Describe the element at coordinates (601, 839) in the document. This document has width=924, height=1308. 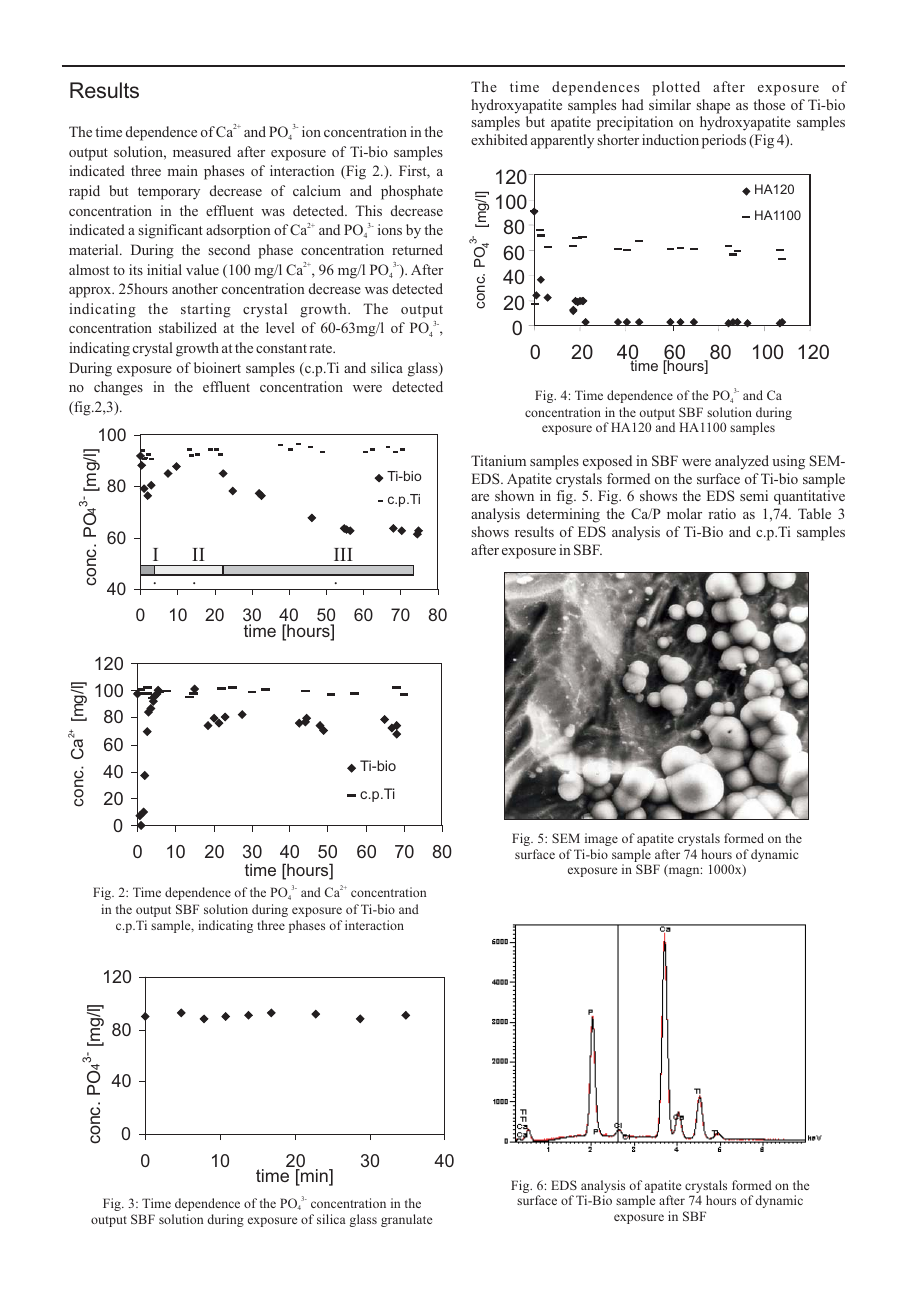
I see `image` at that location.
